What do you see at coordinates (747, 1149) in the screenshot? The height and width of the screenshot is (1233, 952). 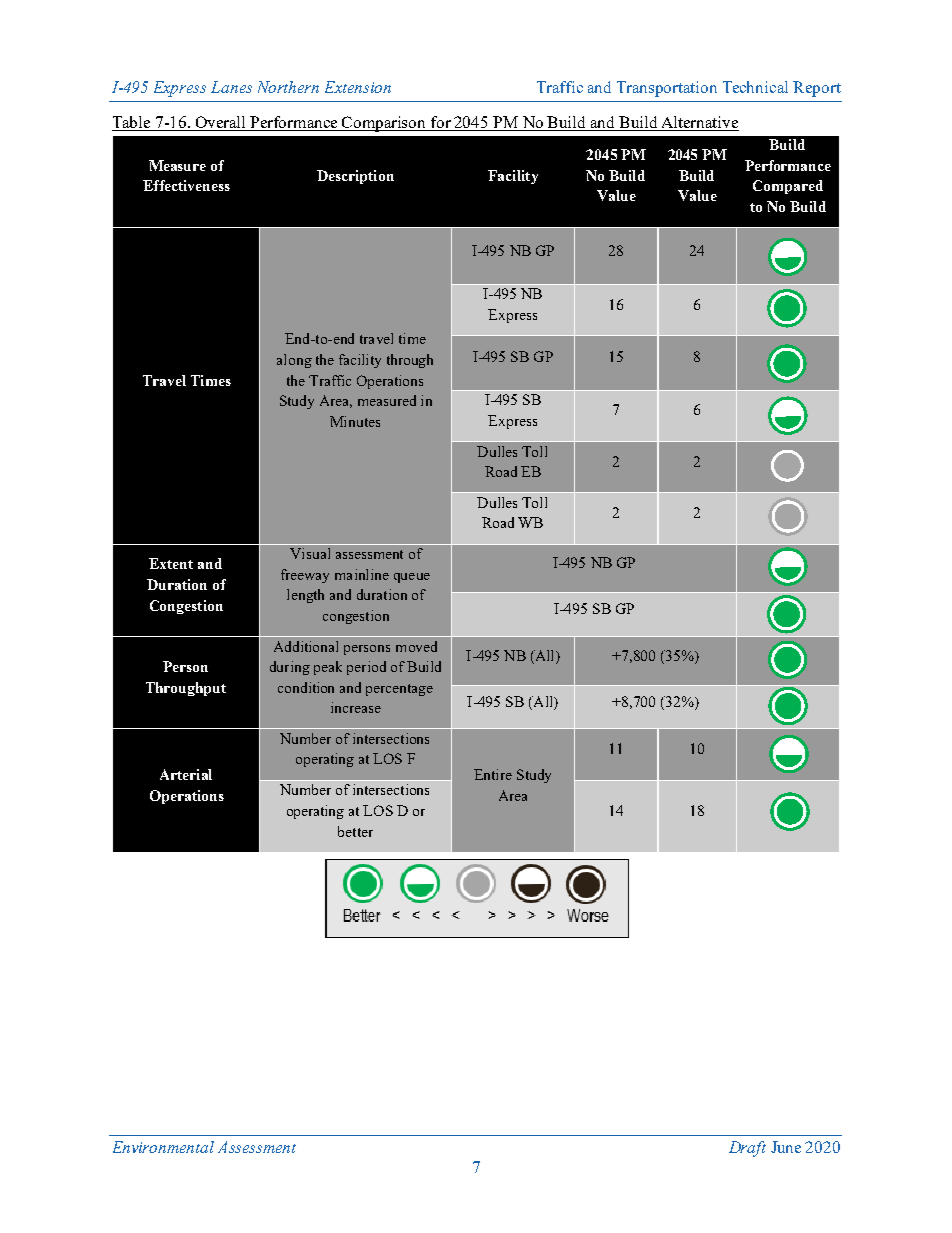 I see `Draft` at bounding box center [747, 1149].
